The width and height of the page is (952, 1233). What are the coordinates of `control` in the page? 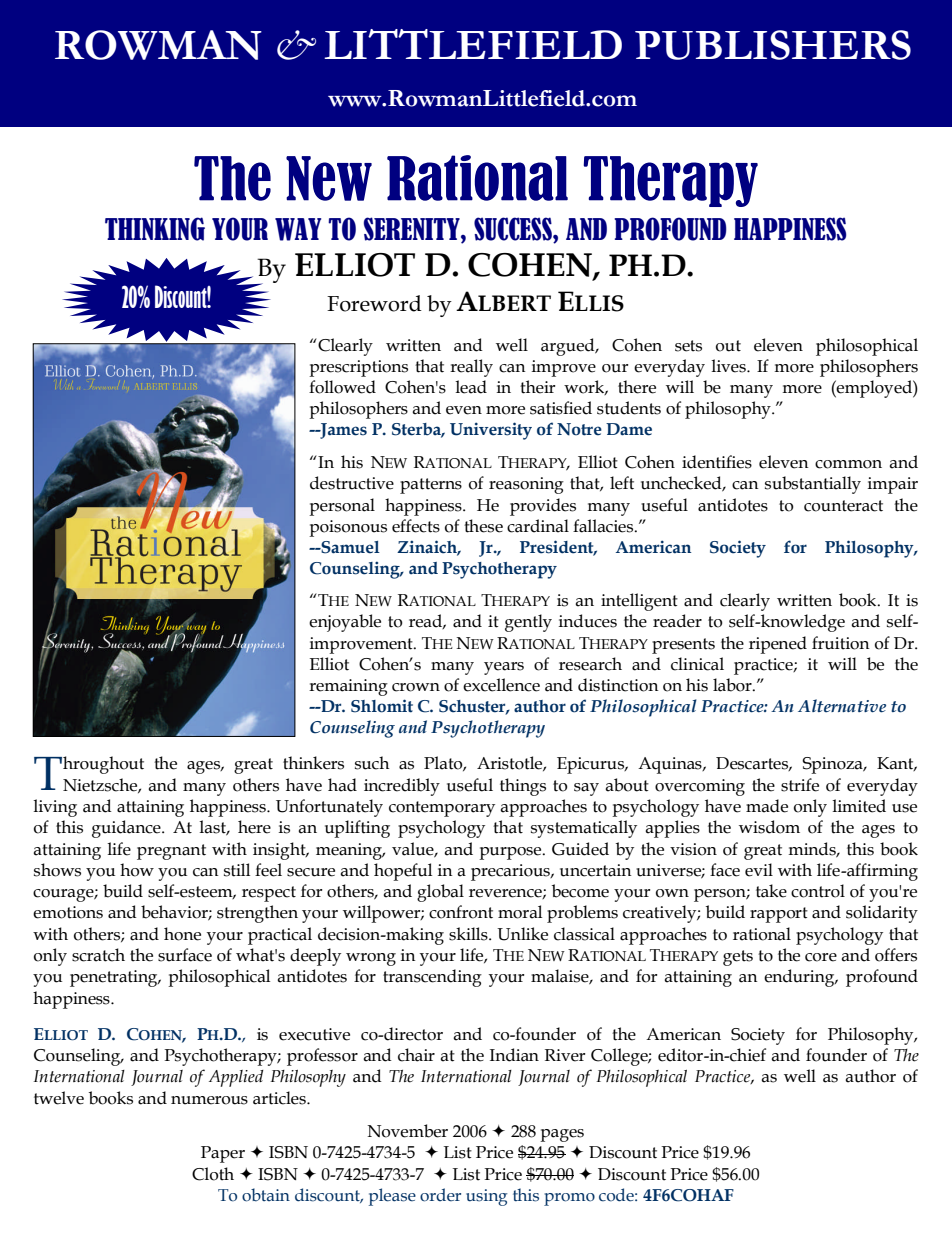 It's located at (818, 891).
